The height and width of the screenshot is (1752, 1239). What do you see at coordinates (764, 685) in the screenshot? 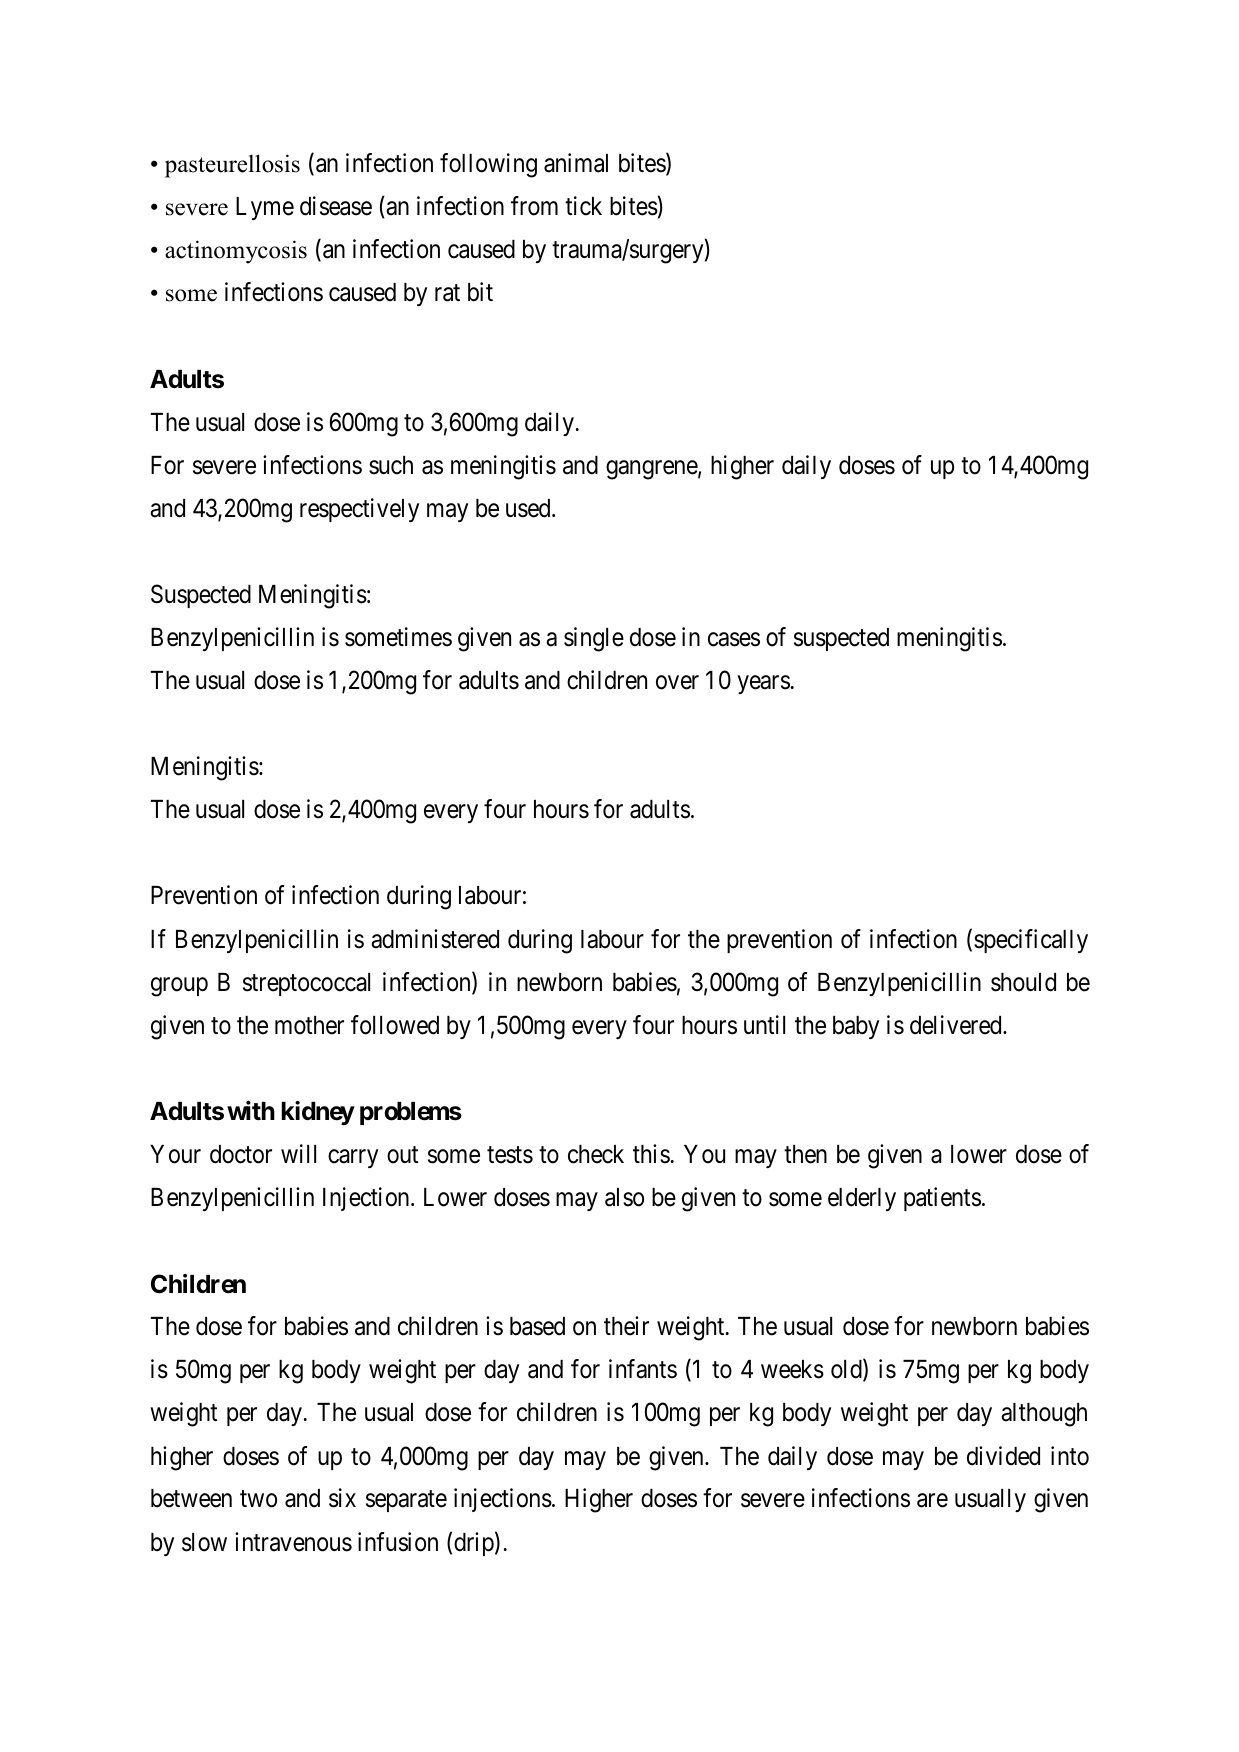
I see `years` at bounding box center [764, 685].
